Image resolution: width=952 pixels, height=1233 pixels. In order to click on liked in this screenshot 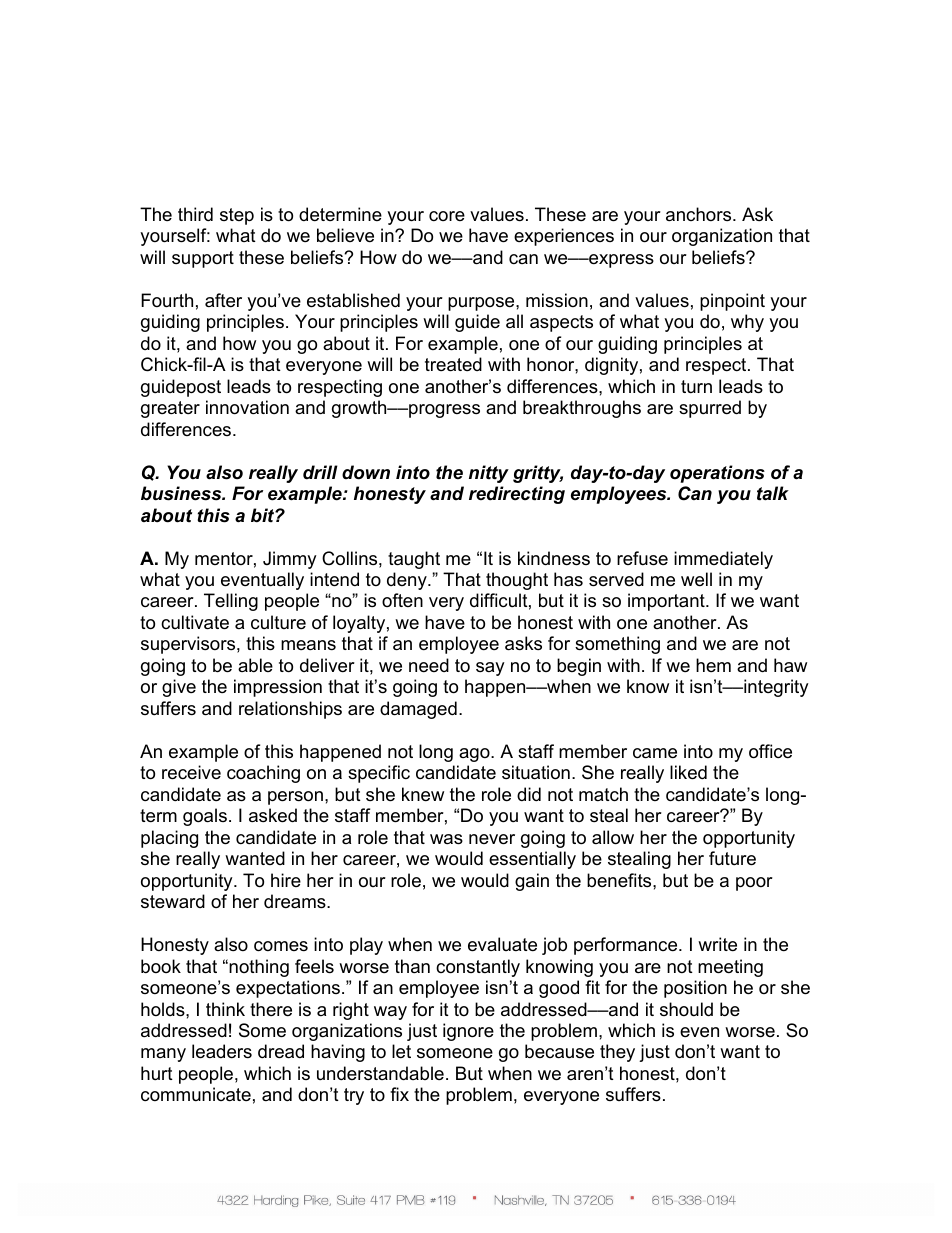, I will do `click(688, 772)`.
